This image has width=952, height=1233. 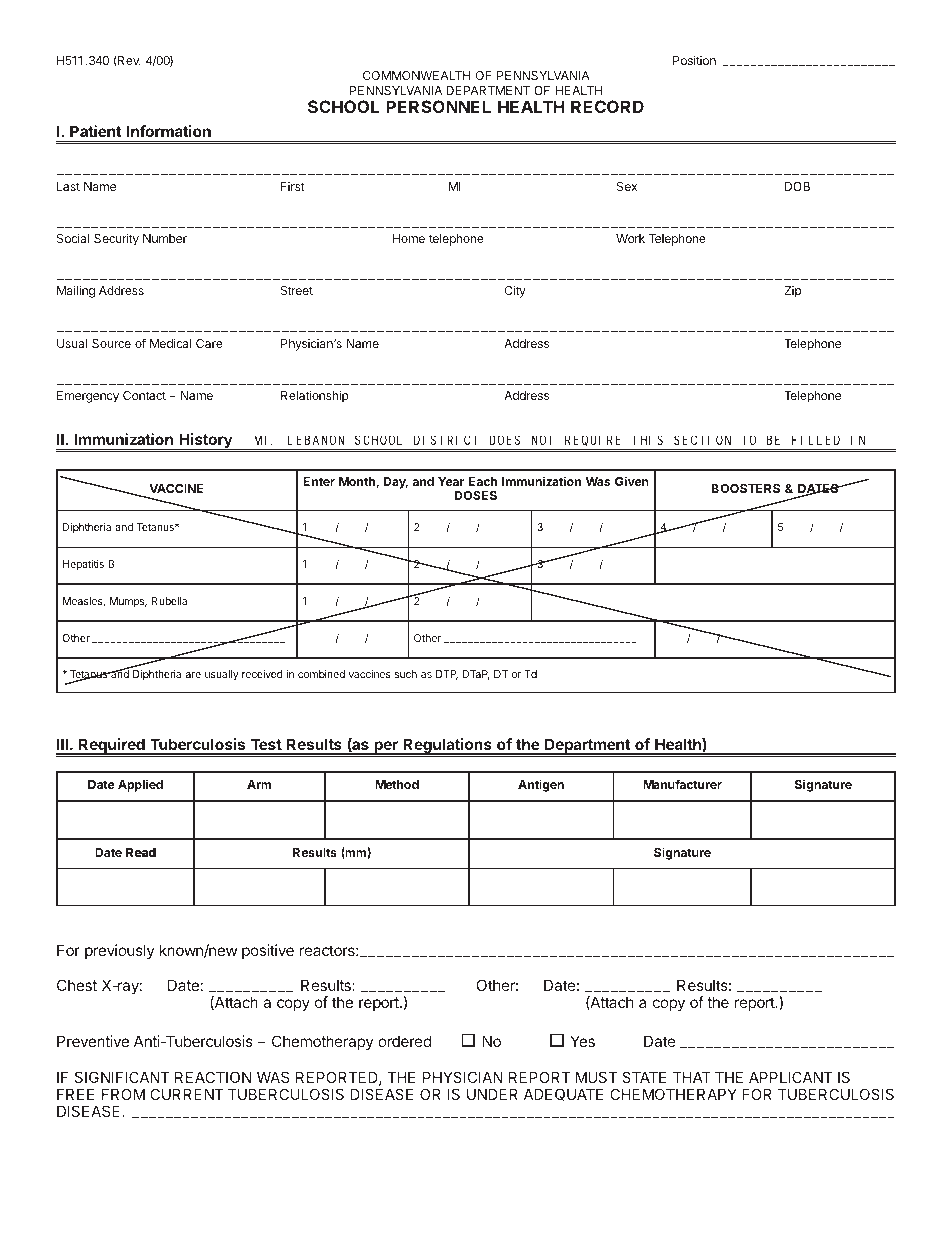 I want to click on City, so click(x=515, y=291).
